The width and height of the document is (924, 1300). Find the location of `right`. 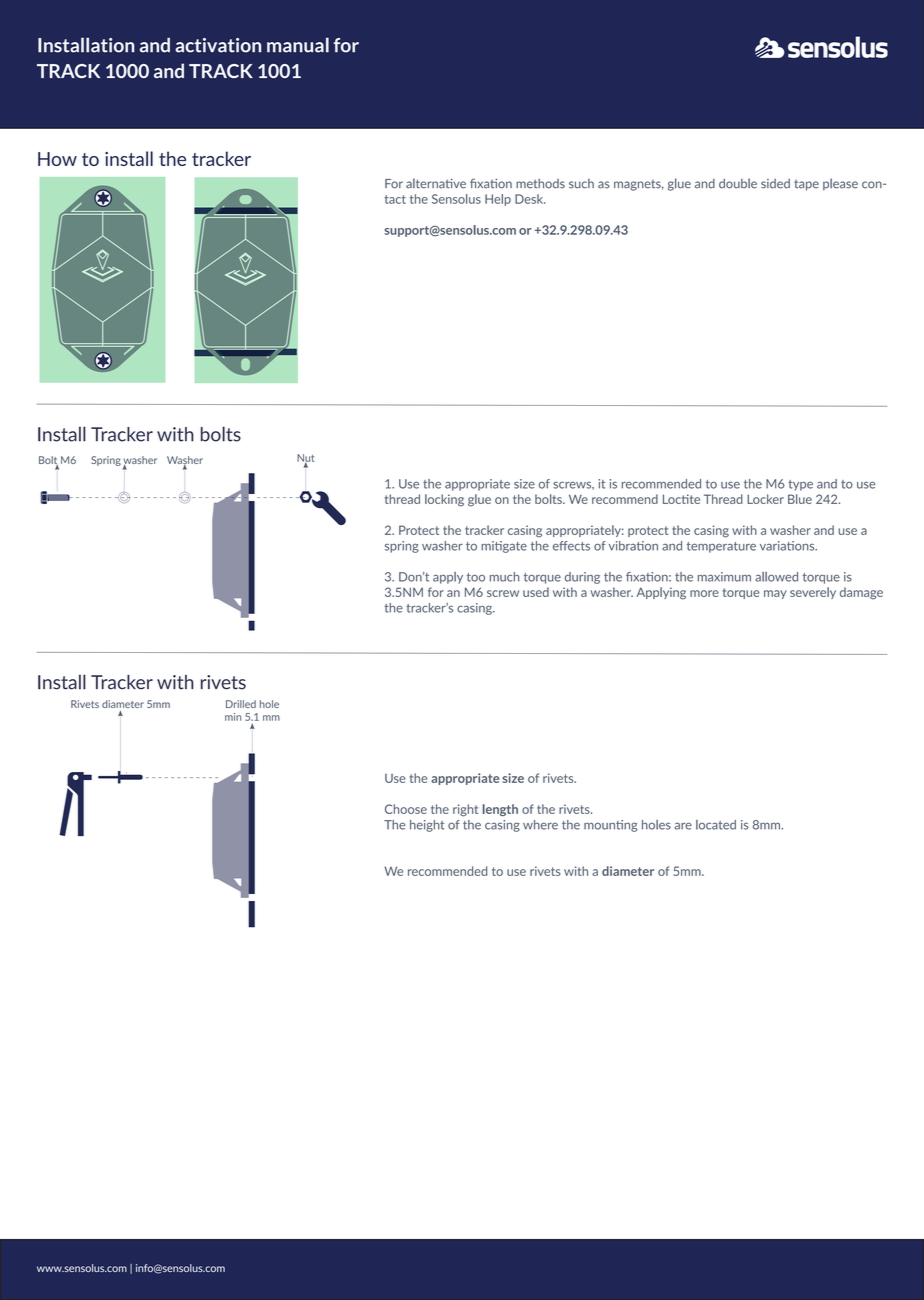

right is located at coordinates (465, 810).
